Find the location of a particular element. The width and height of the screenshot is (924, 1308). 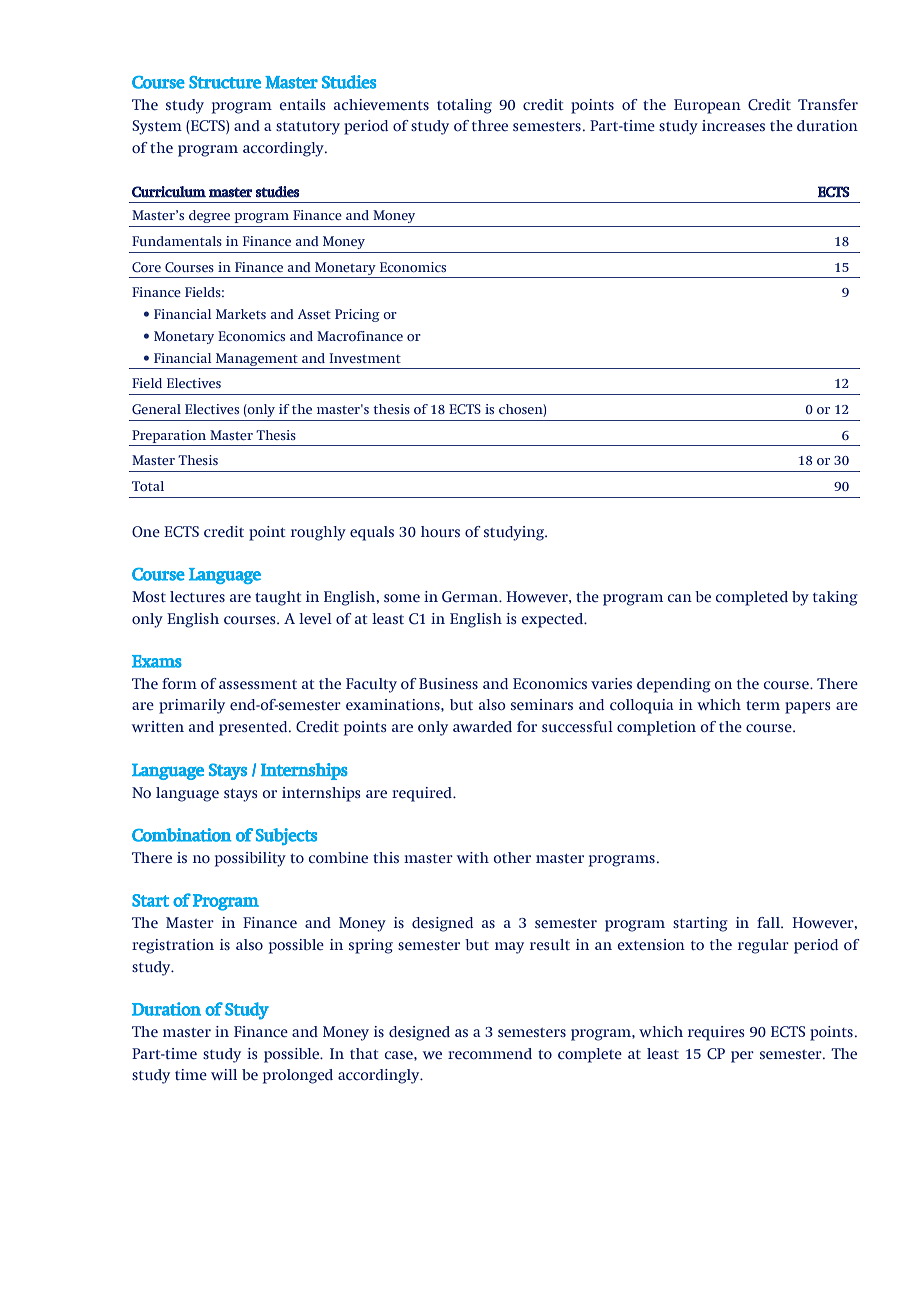

increases is located at coordinates (733, 125).
